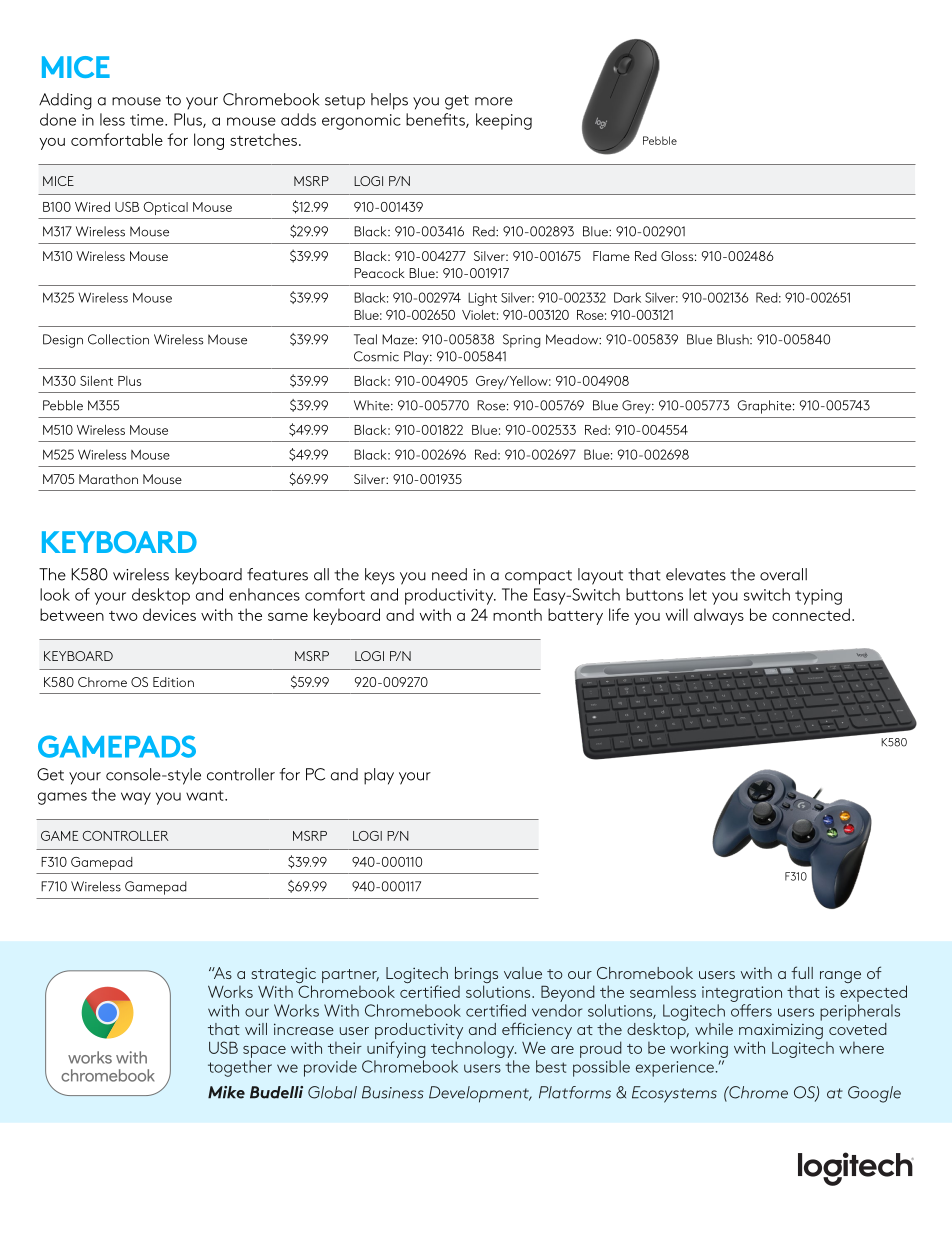 Image resolution: width=952 pixels, height=1233 pixels. I want to click on Blush, so click(734, 339).
